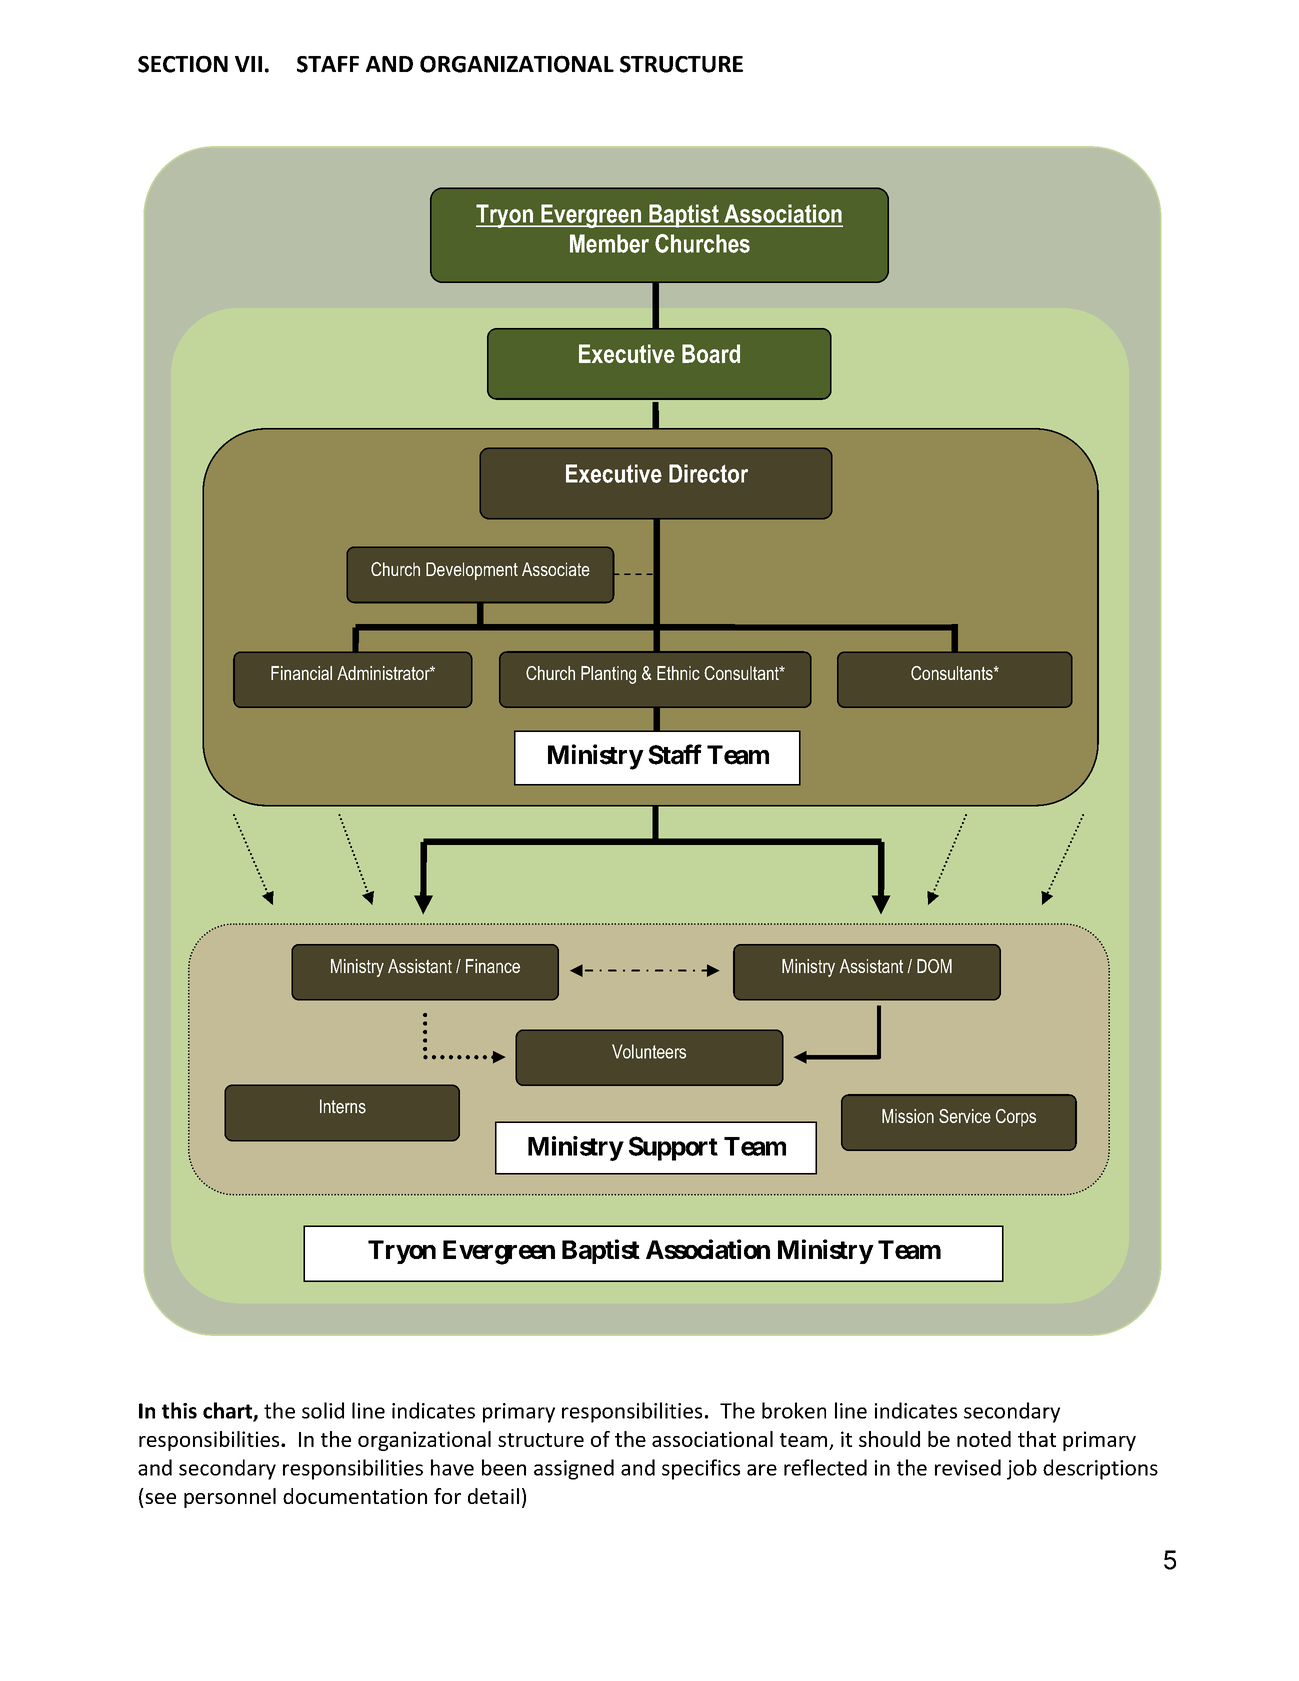  I want to click on personnel, so click(230, 1498).
